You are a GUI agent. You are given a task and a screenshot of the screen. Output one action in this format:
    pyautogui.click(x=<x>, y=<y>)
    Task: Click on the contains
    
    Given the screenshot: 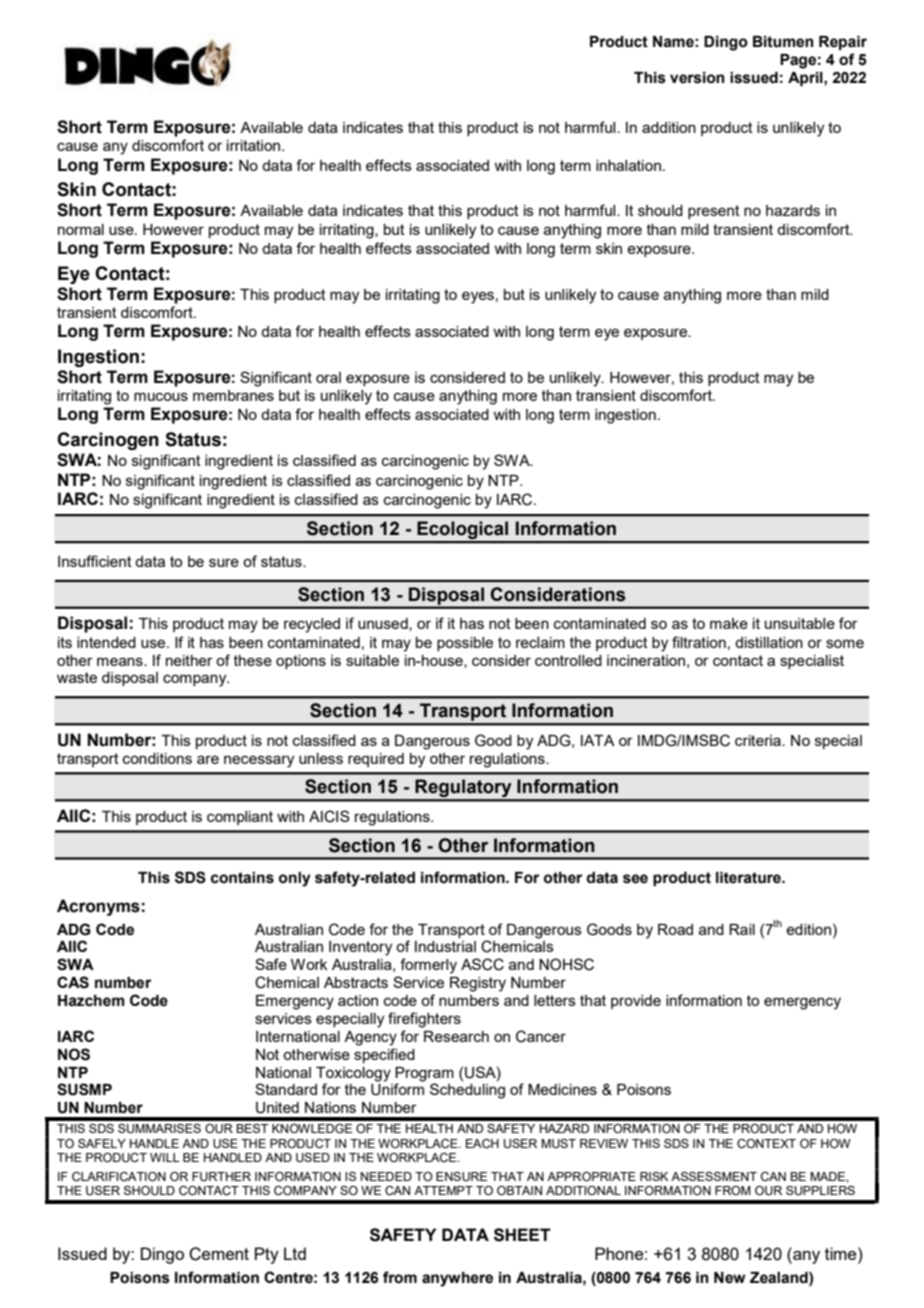 What is the action you would take?
    pyautogui.click(x=242, y=878)
